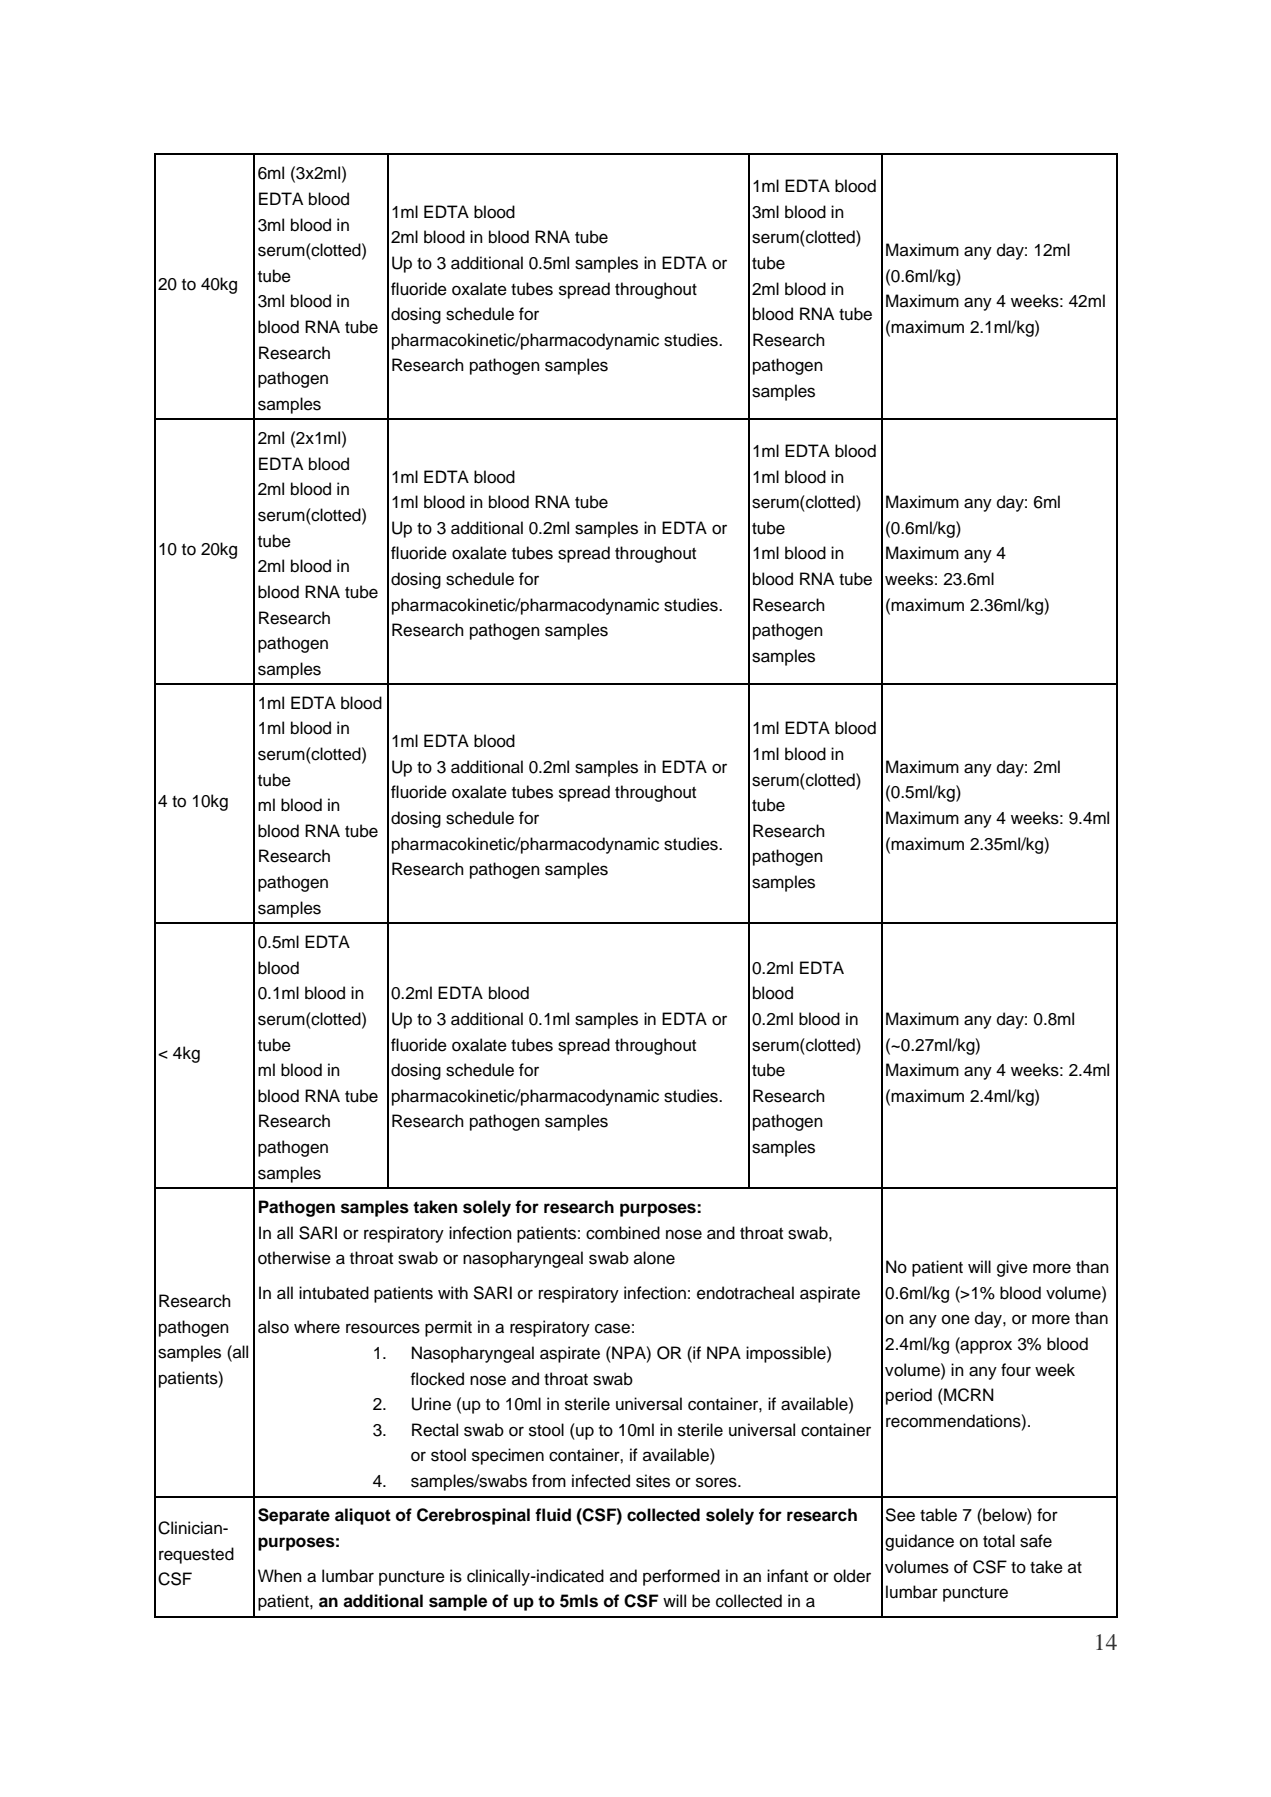  What do you see at coordinates (681, 1577) in the image?
I see `performed` at bounding box center [681, 1577].
